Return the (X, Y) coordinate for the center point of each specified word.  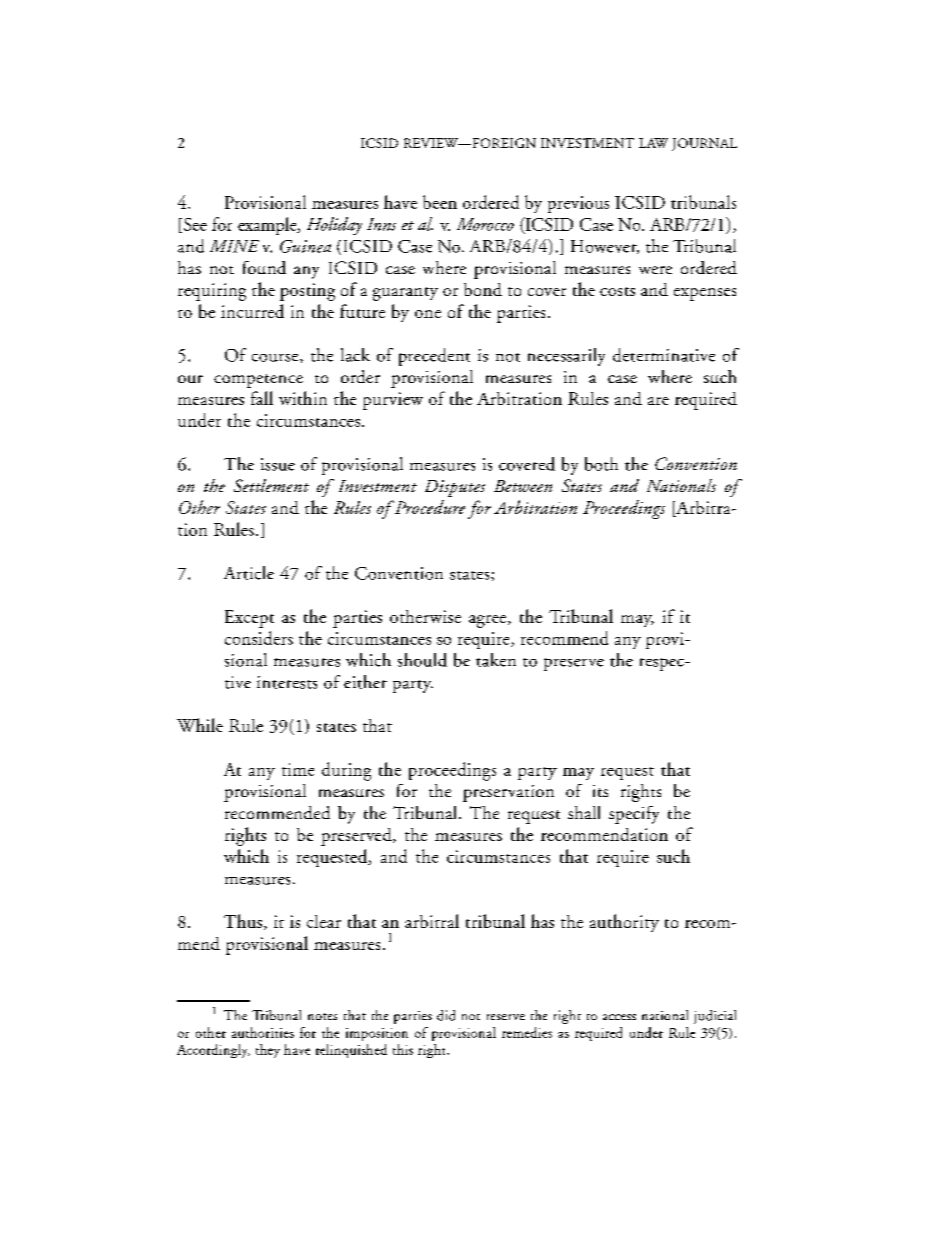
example (268, 226)
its (600, 791)
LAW (653, 143)
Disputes (455, 488)
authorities (263, 1032)
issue (278, 464)
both (601, 464)
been (440, 202)
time (298, 769)
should (422, 660)
